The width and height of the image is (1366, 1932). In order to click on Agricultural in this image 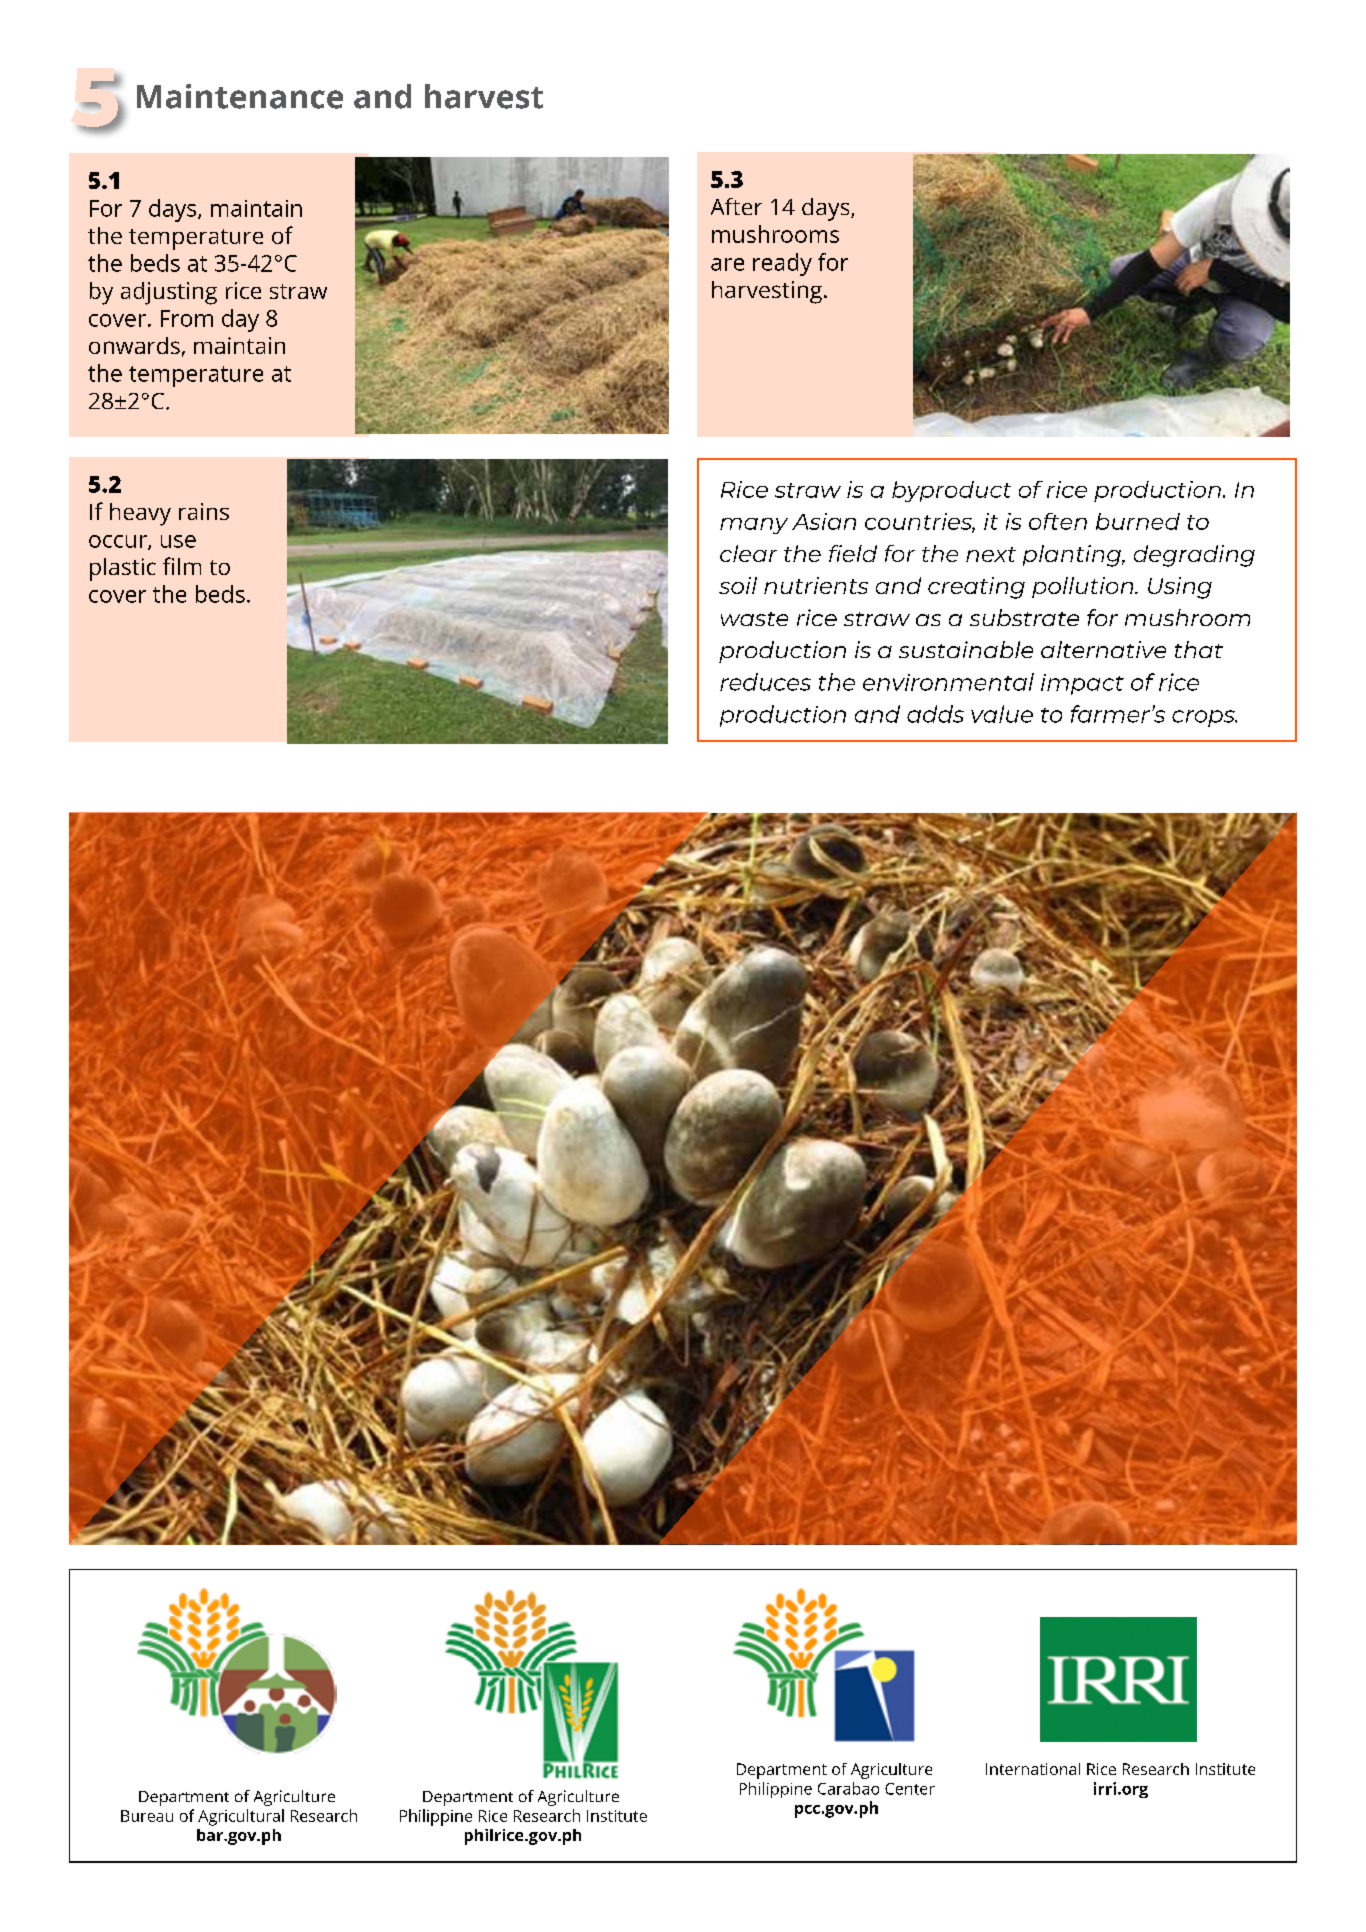, I will do `click(241, 1817)`.
